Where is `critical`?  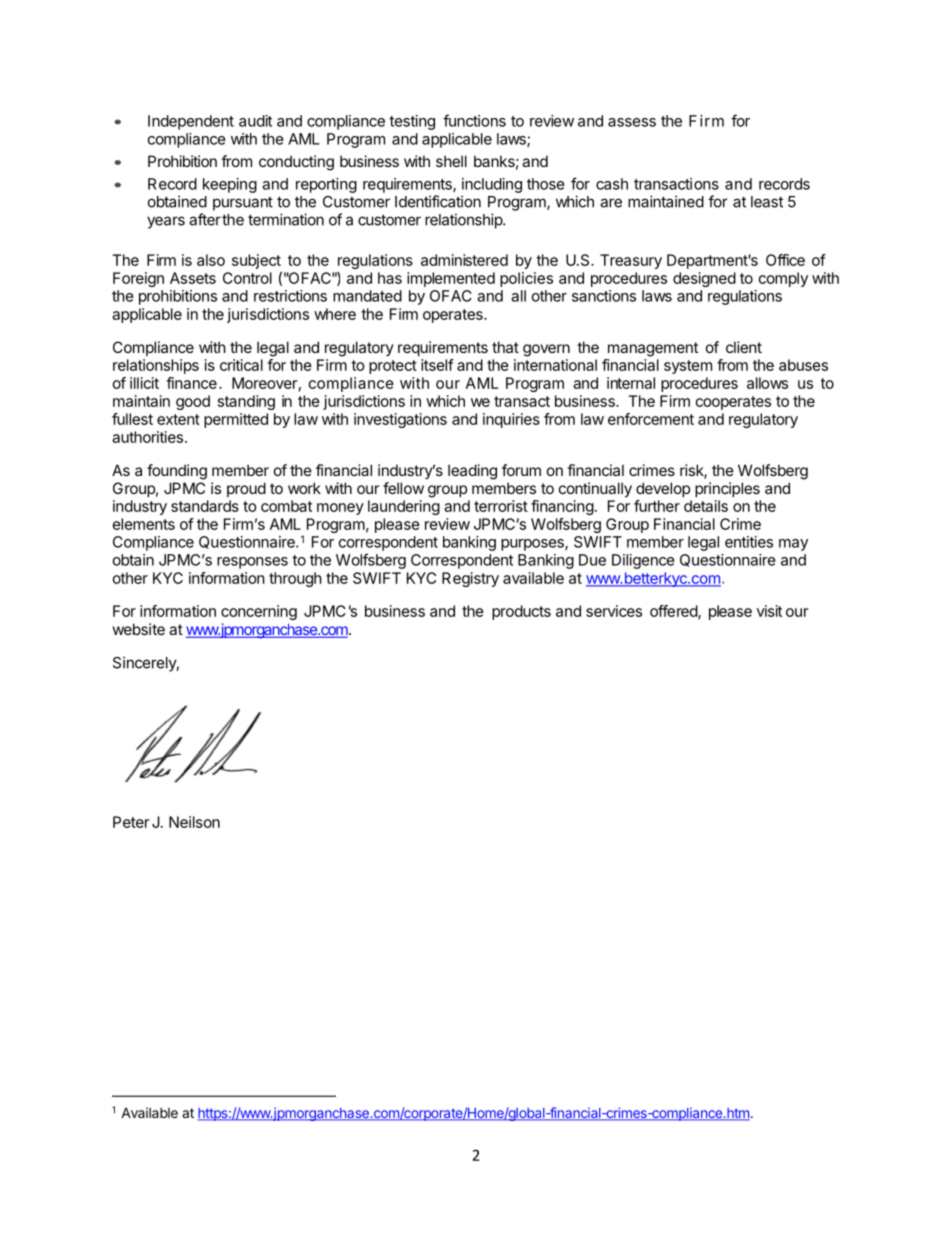
critical is located at coordinates (241, 365).
